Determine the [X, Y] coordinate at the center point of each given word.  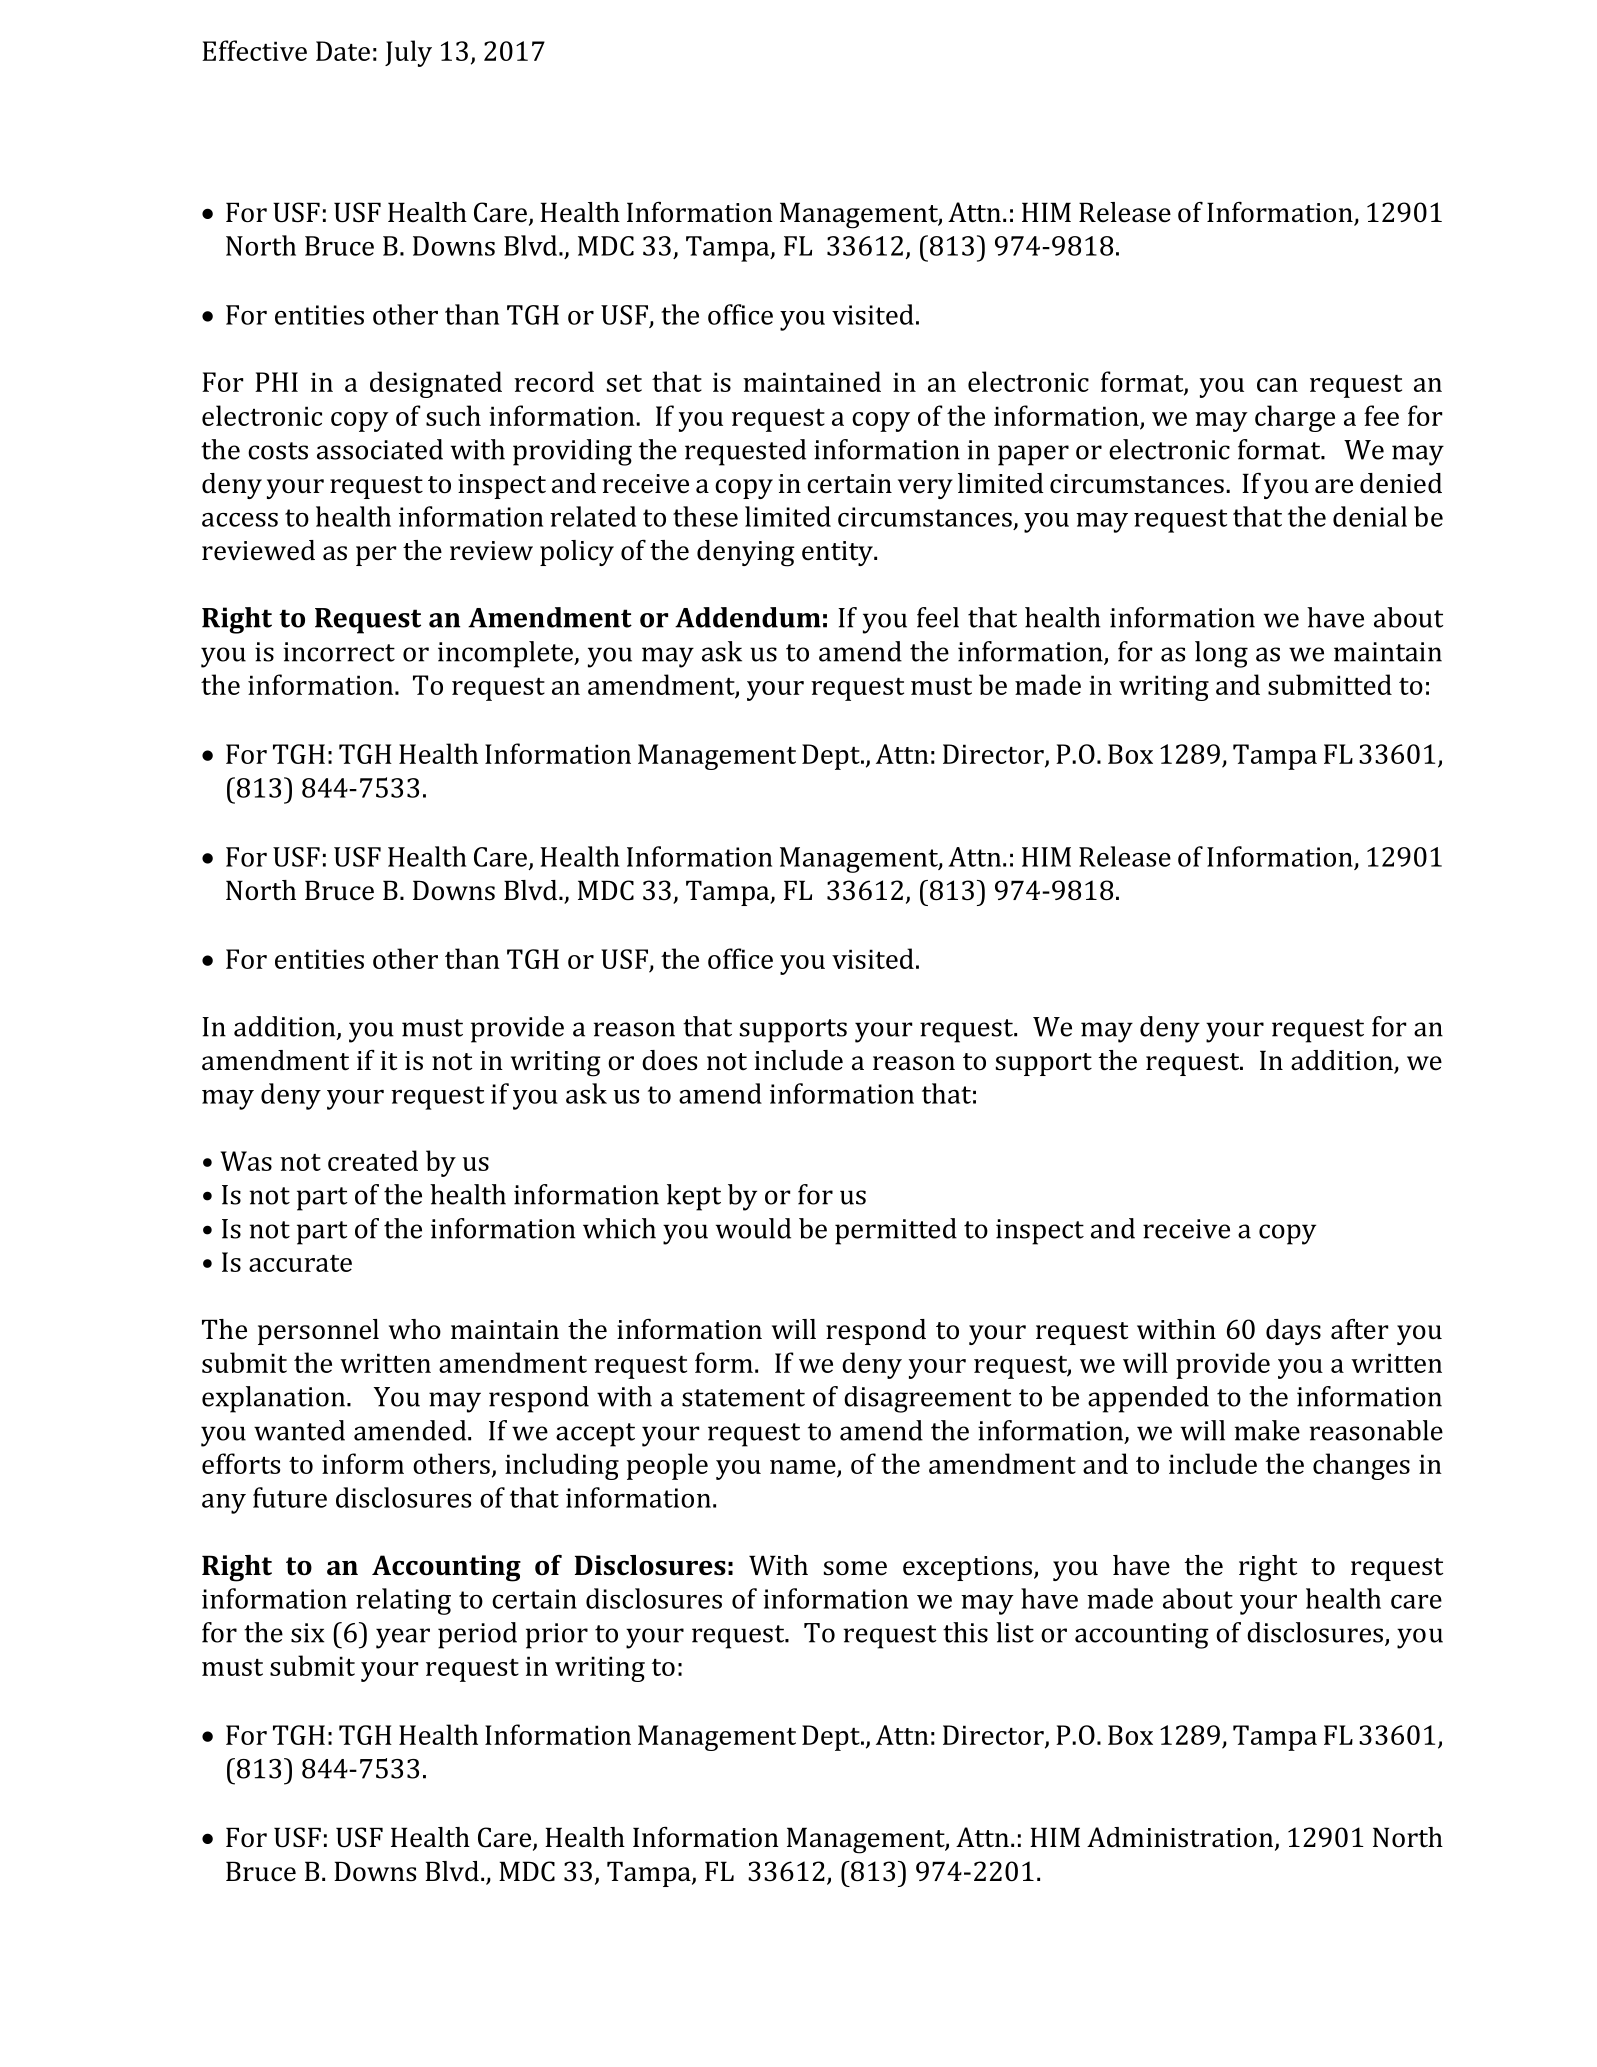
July [408, 53]
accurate [300, 1263]
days [1293, 1332]
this [965, 1632]
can [1277, 385]
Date [343, 51]
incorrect [339, 652]
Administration [1181, 1838]
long [1221, 654]
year [403, 1638]
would [753, 1228]
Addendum [748, 617]
